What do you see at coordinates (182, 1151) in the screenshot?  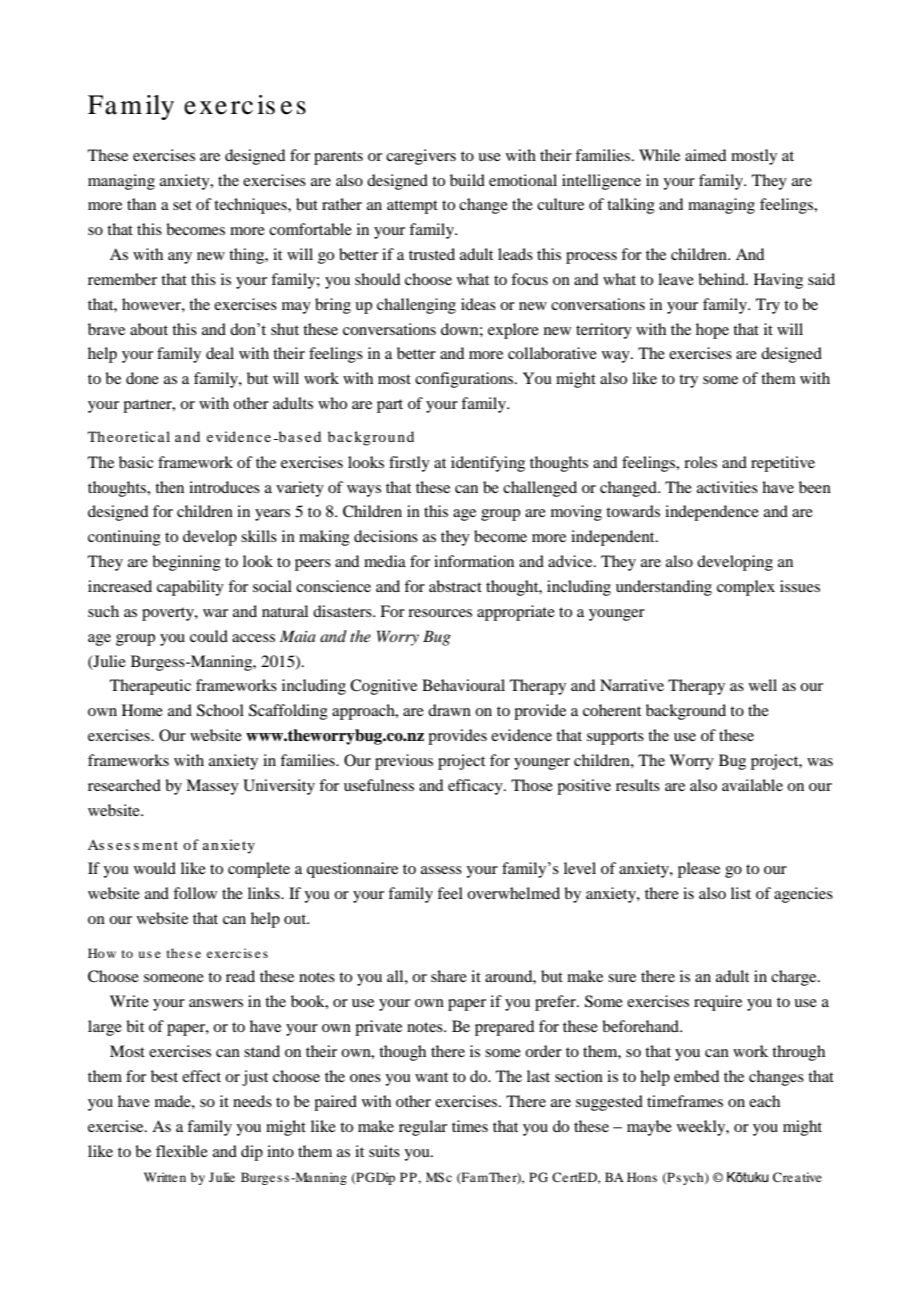 I see `flexible` at bounding box center [182, 1151].
